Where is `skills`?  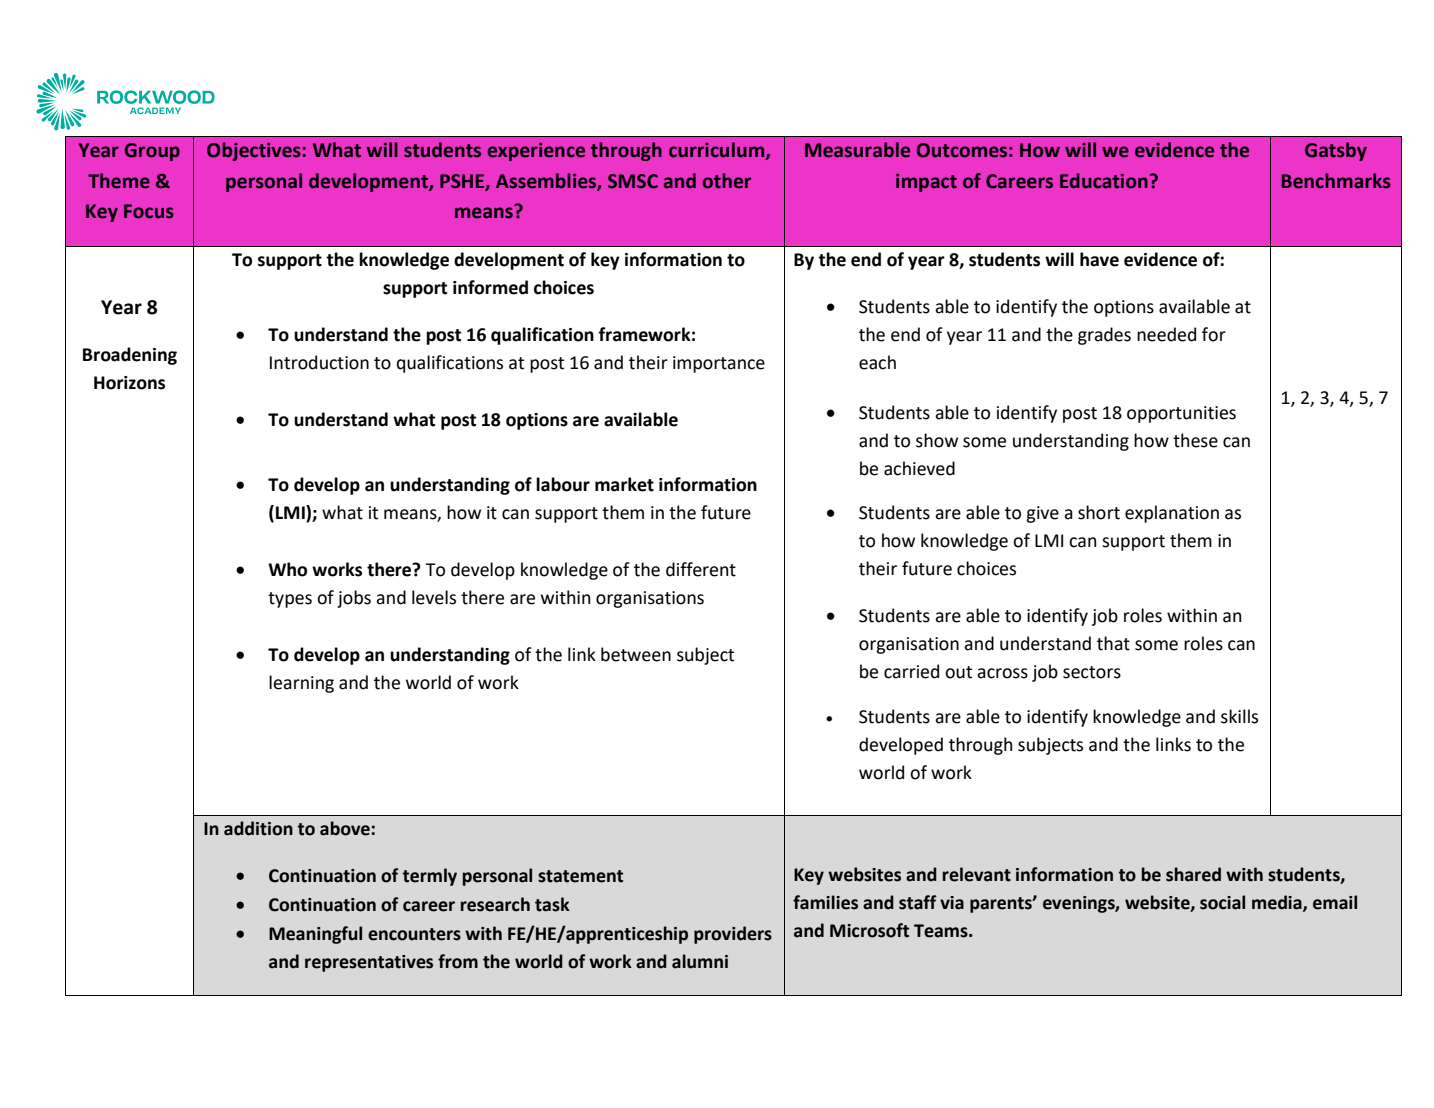
skills is located at coordinates (1239, 716).
